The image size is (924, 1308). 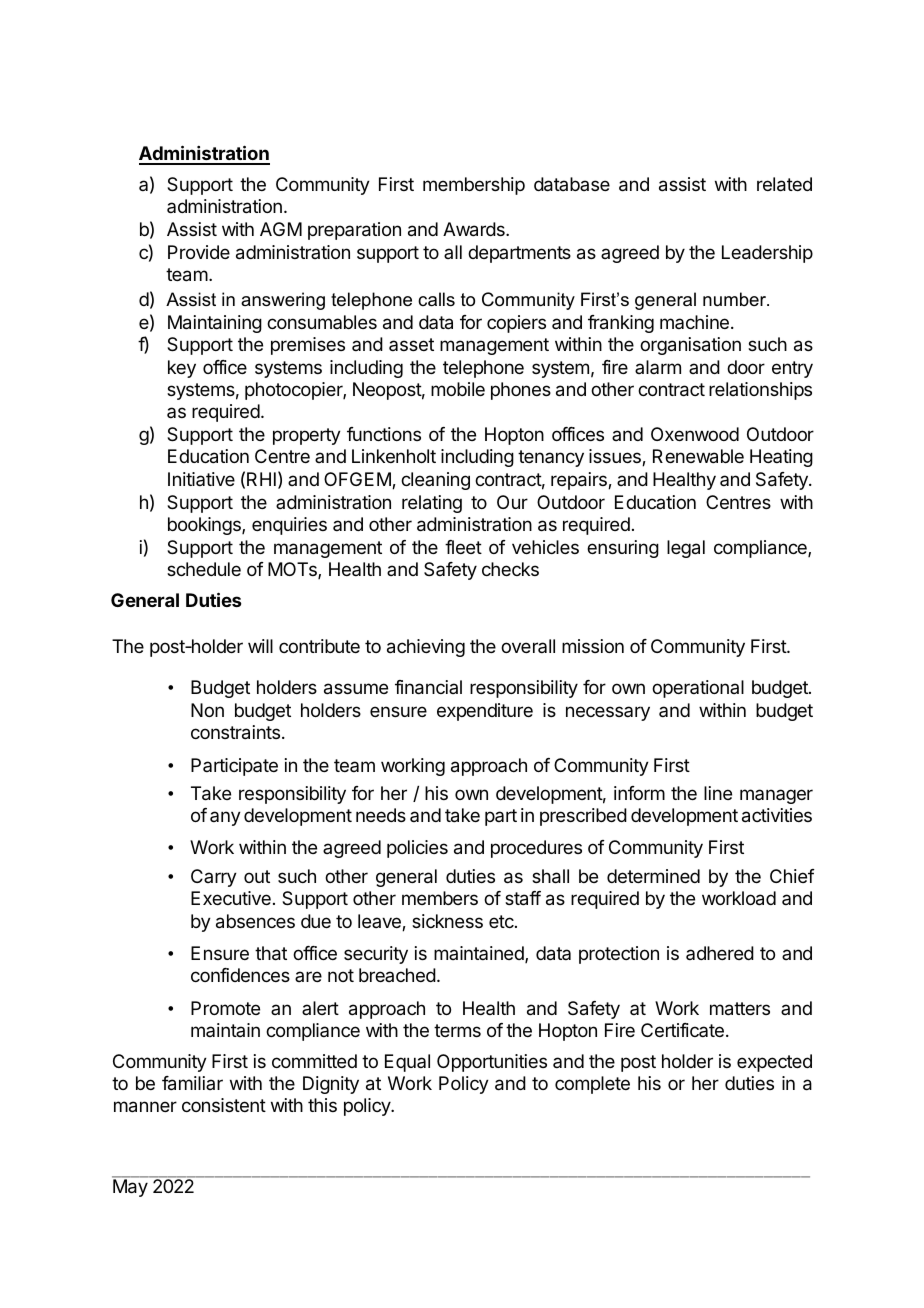 What do you see at coordinates (199, 252) in the document?
I see `Provide` at bounding box center [199, 252].
